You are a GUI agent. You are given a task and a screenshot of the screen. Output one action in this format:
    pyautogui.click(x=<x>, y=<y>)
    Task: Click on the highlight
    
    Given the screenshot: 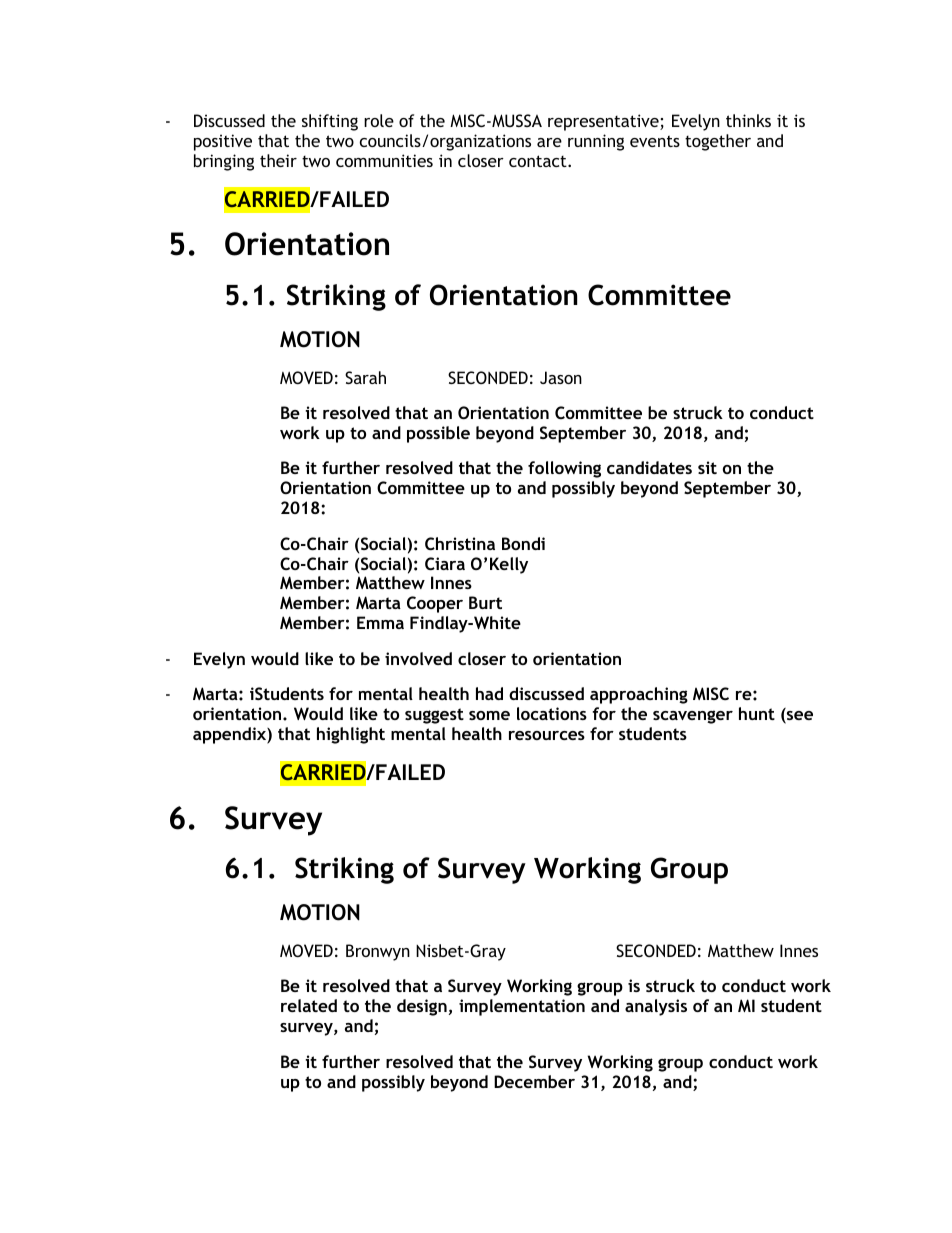 What is the action you would take?
    pyautogui.click(x=351, y=735)
